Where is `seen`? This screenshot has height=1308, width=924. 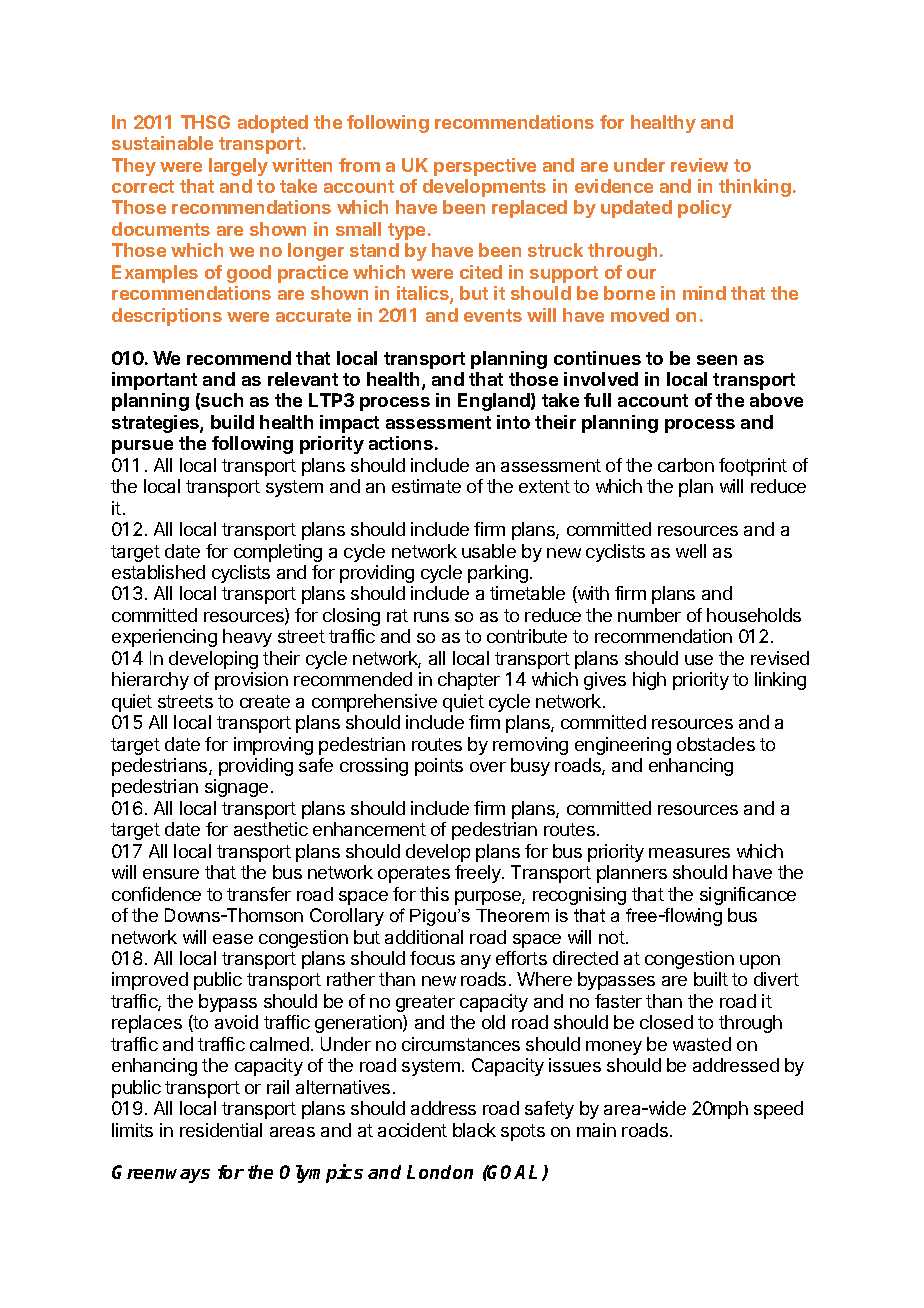 seen is located at coordinates (717, 360).
